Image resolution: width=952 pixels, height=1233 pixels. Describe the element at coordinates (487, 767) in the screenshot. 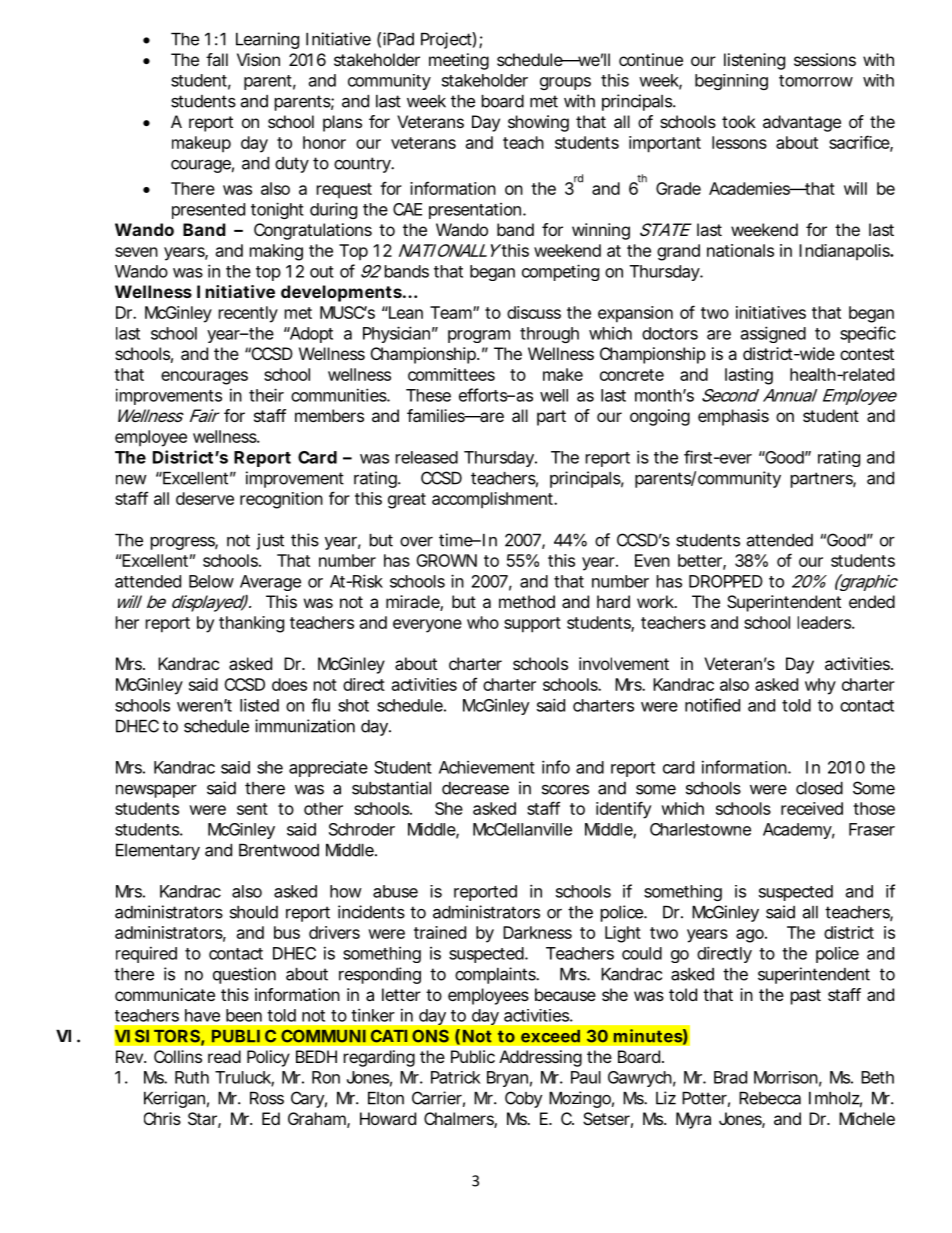

I see `Achievement` at that location.
